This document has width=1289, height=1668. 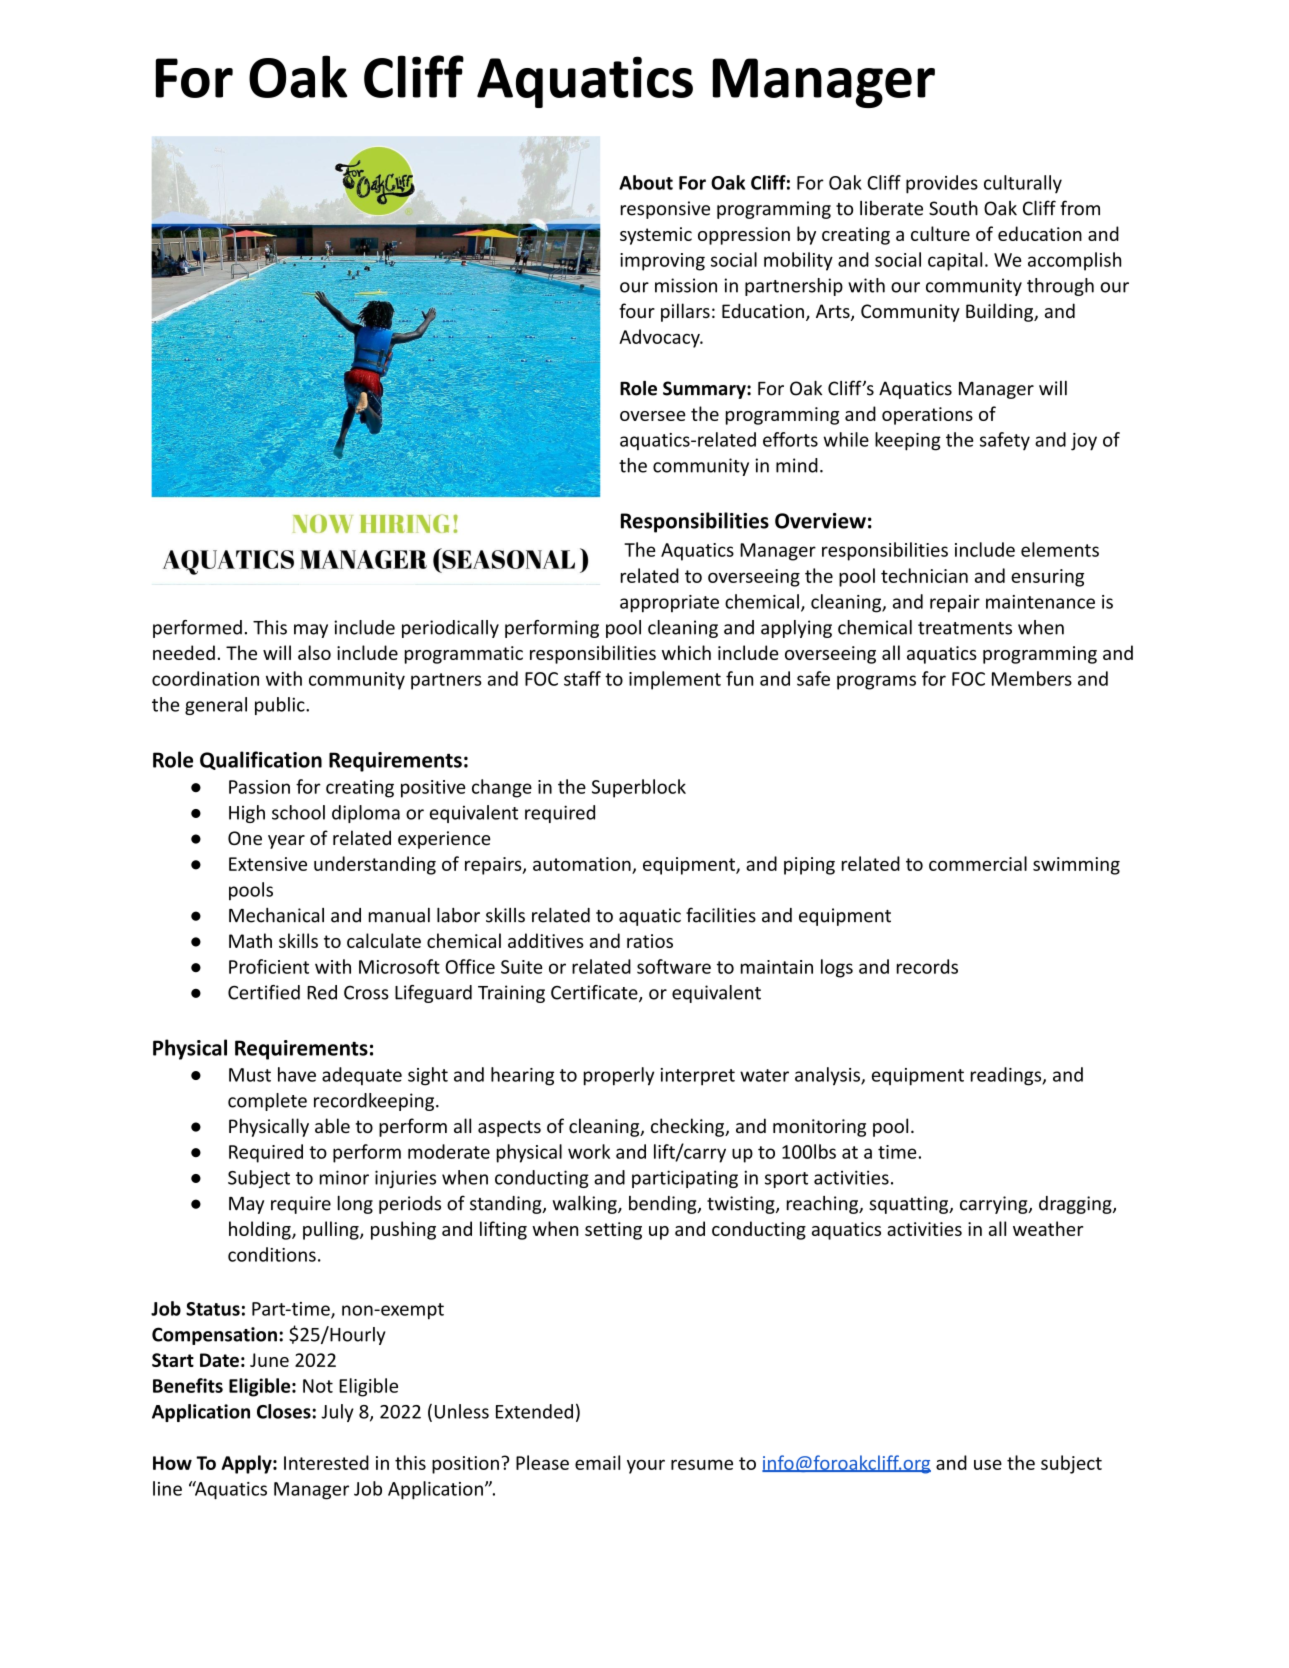 I want to click on commercial, so click(x=978, y=863).
